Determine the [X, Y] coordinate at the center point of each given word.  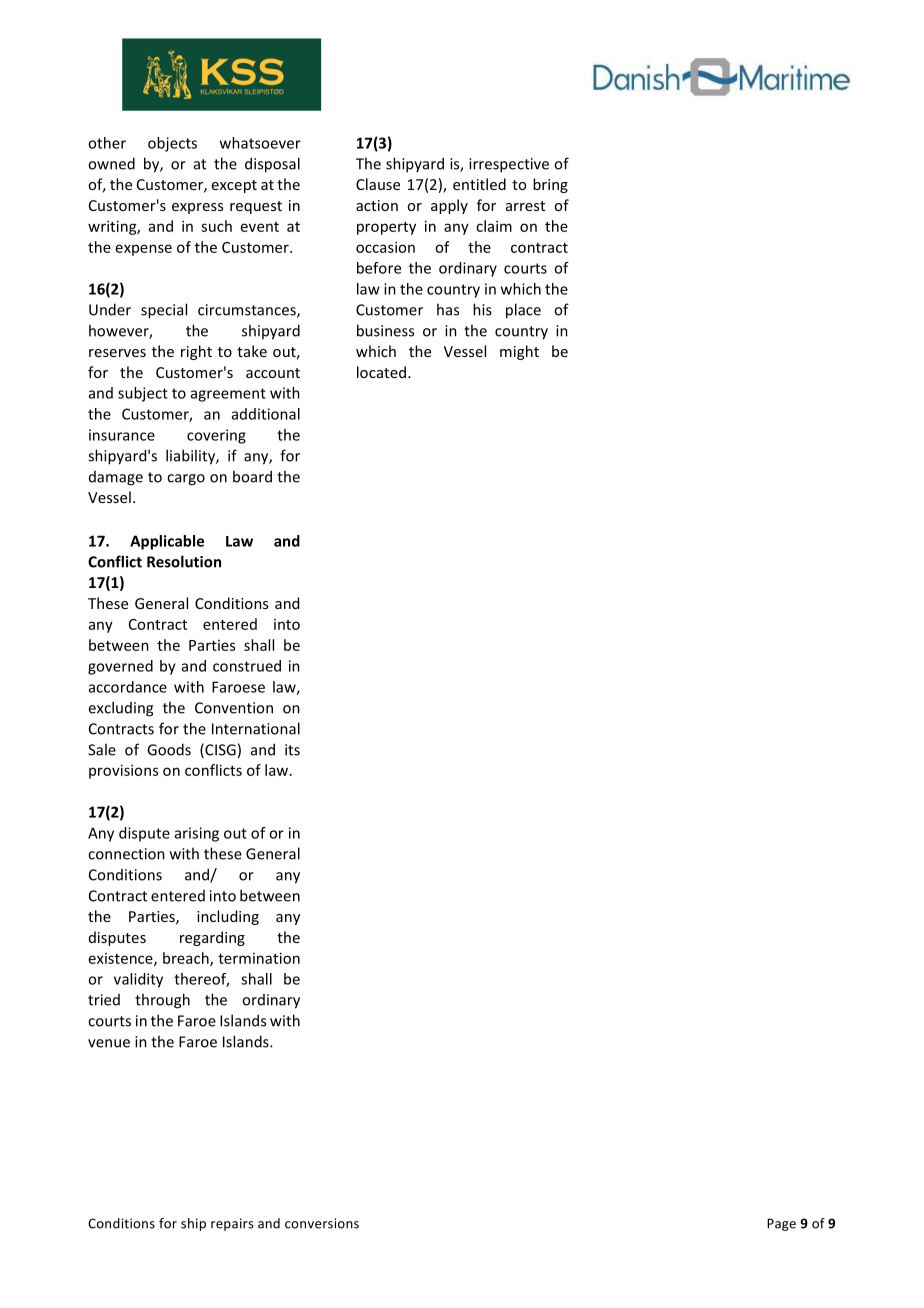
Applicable [167, 542]
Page [781, 1224]
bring [550, 185]
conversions [322, 1223]
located [381, 372]
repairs [232, 1224]
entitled [479, 184]
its [292, 750]
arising [197, 834]
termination [259, 958]
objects [172, 144]
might [519, 352]
